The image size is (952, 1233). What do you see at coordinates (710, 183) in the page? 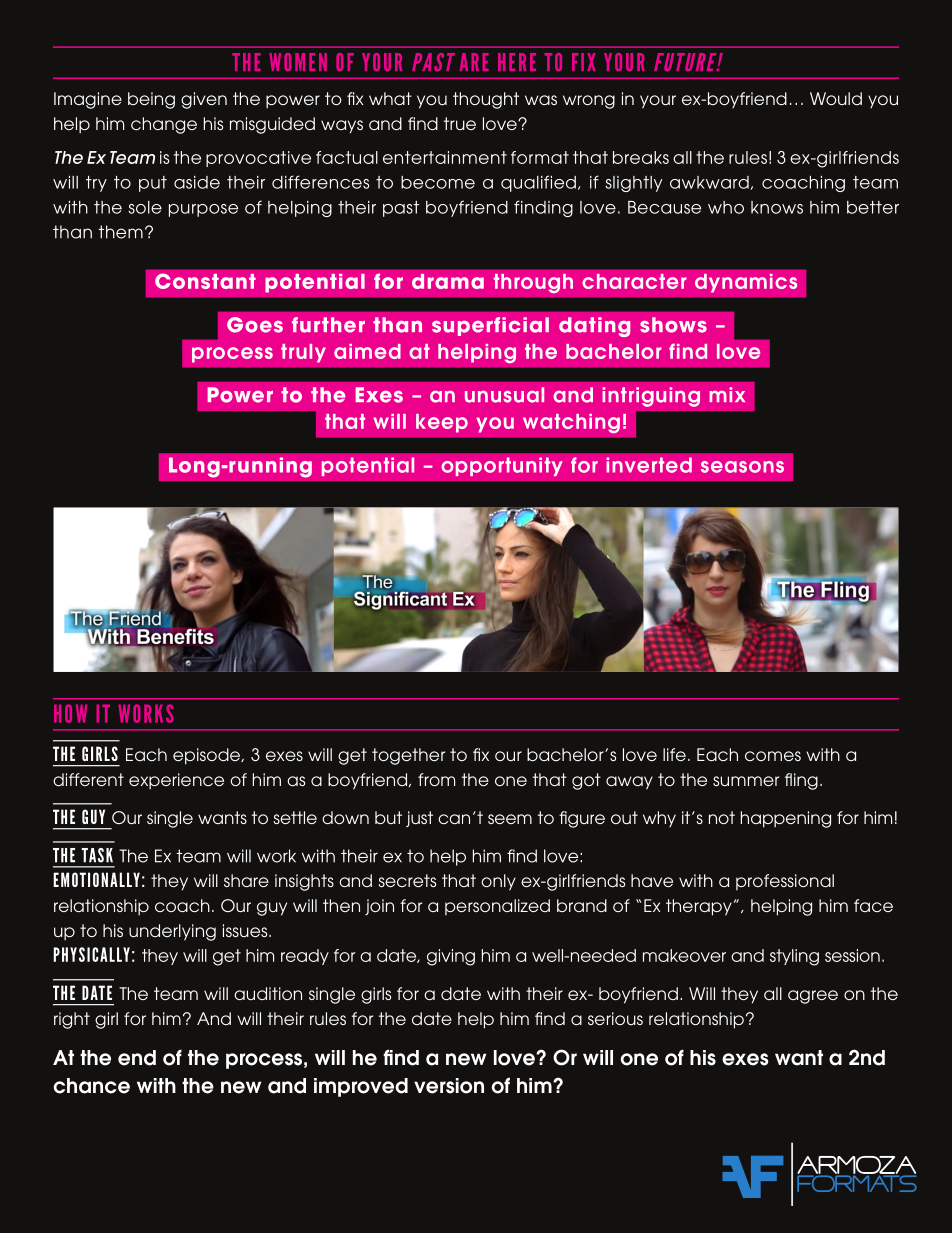
I see `awkward` at bounding box center [710, 183].
